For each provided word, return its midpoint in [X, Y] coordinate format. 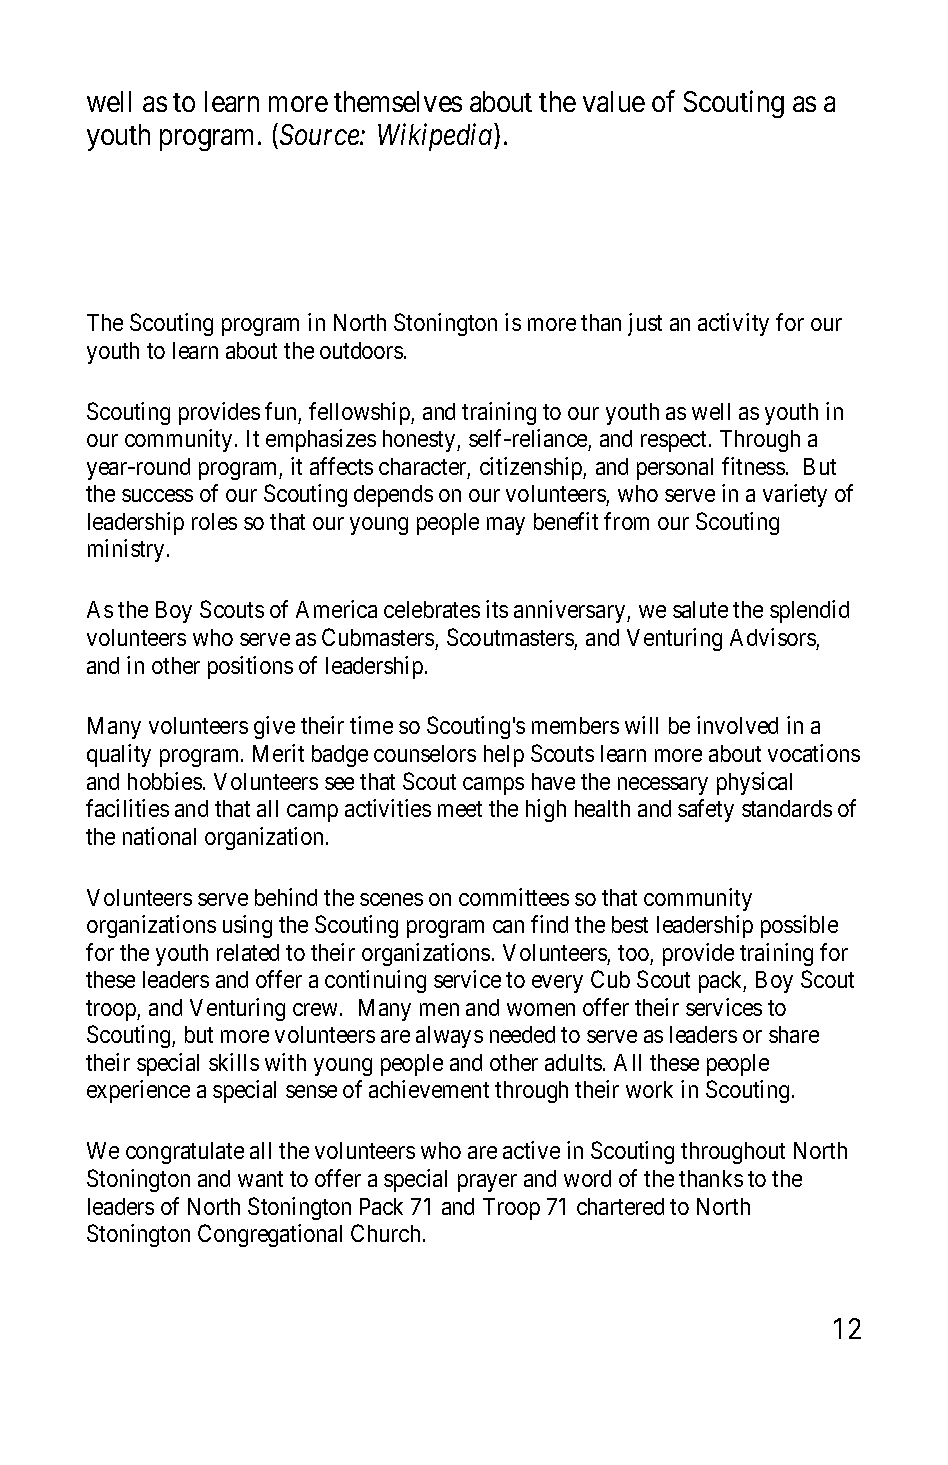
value [614, 101]
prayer [487, 1183]
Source [320, 134]
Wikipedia [436, 137]
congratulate [185, 1153]
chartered [620, 1206]
